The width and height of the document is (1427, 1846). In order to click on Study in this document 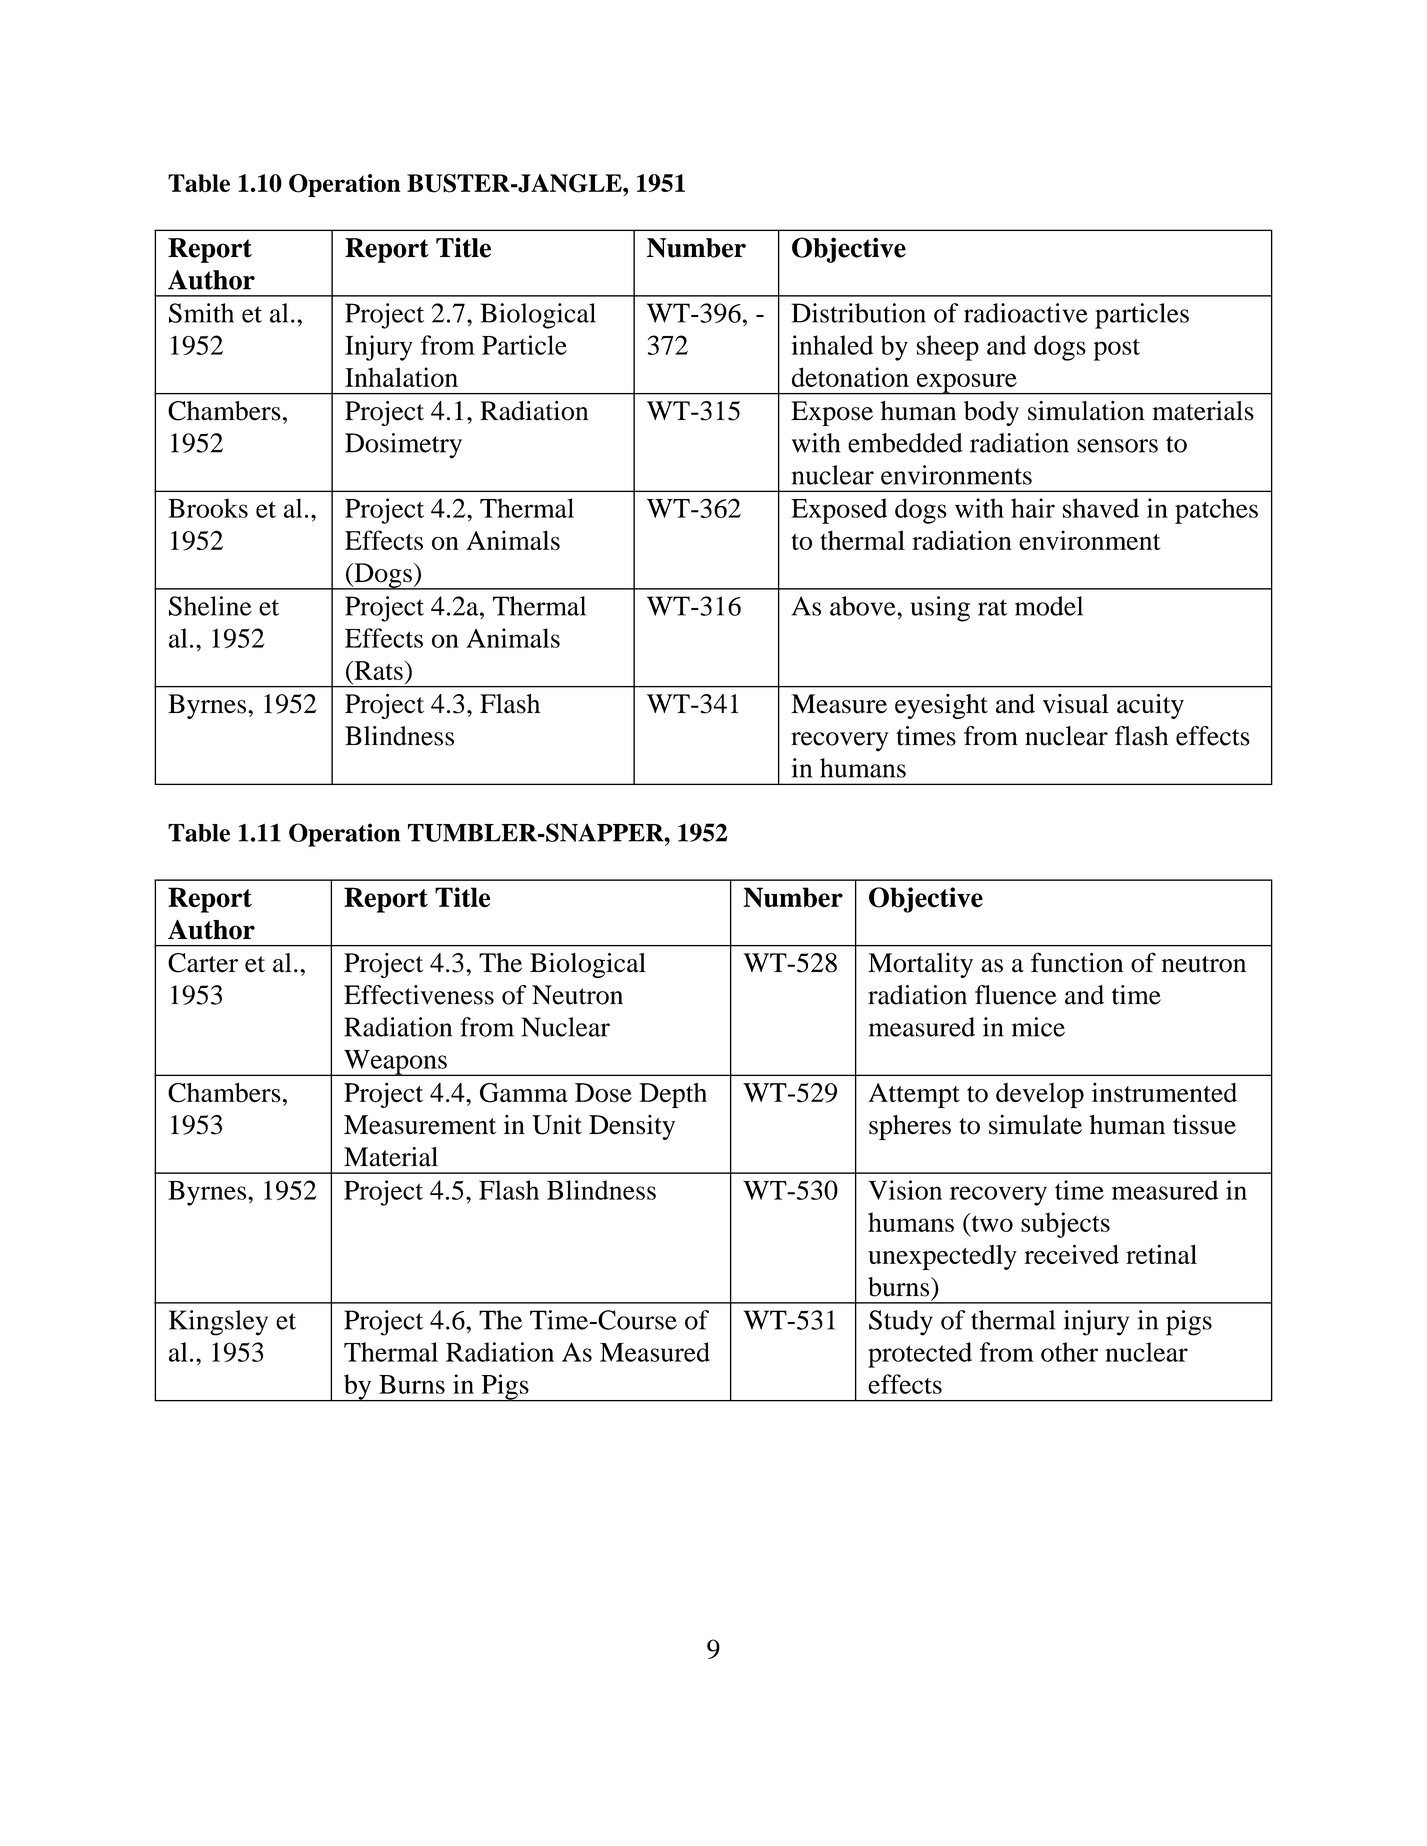, I will do `click(901, 1323)`.
